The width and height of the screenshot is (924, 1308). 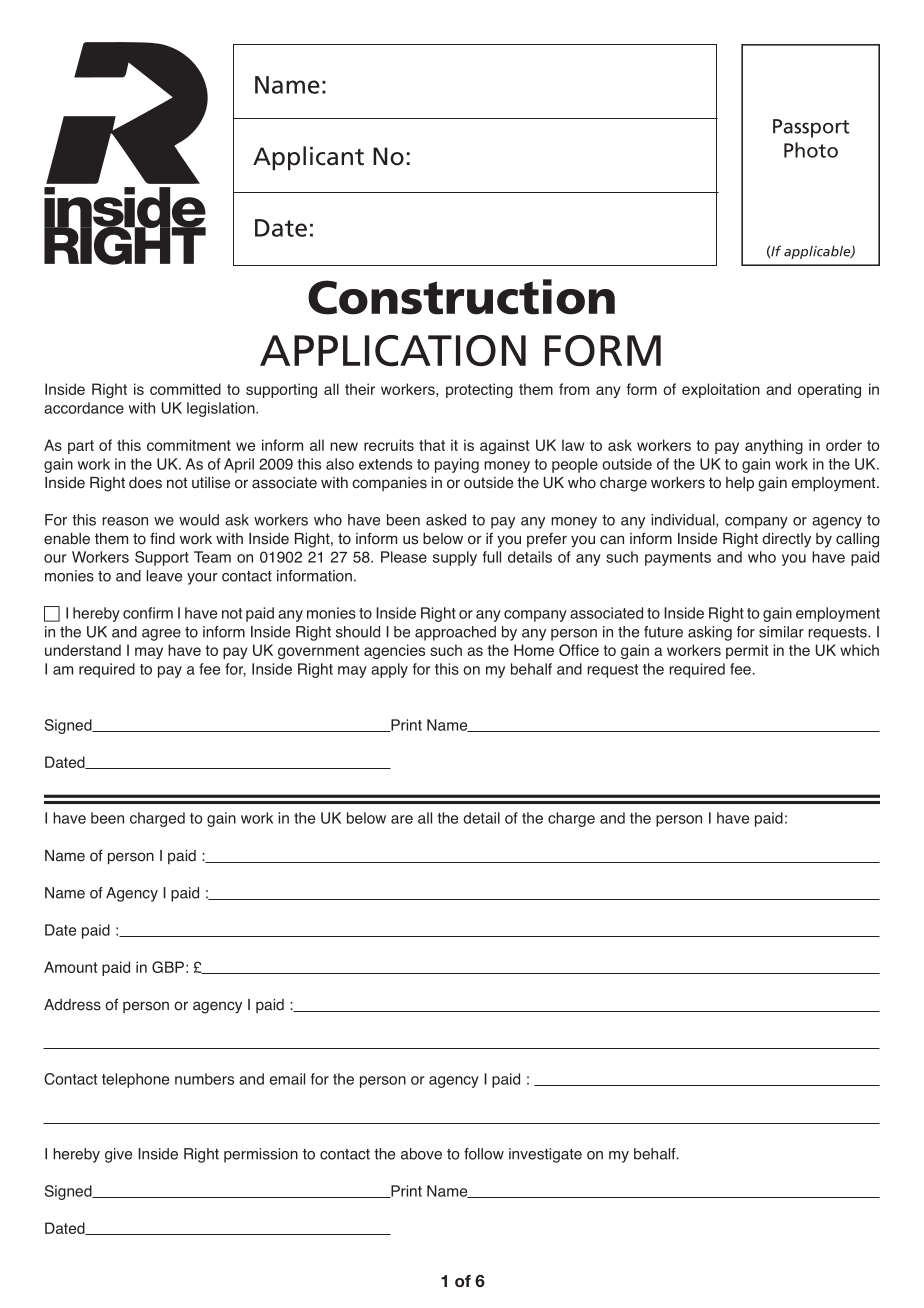 I want to click on Photo, so click(x=811, y=150).
